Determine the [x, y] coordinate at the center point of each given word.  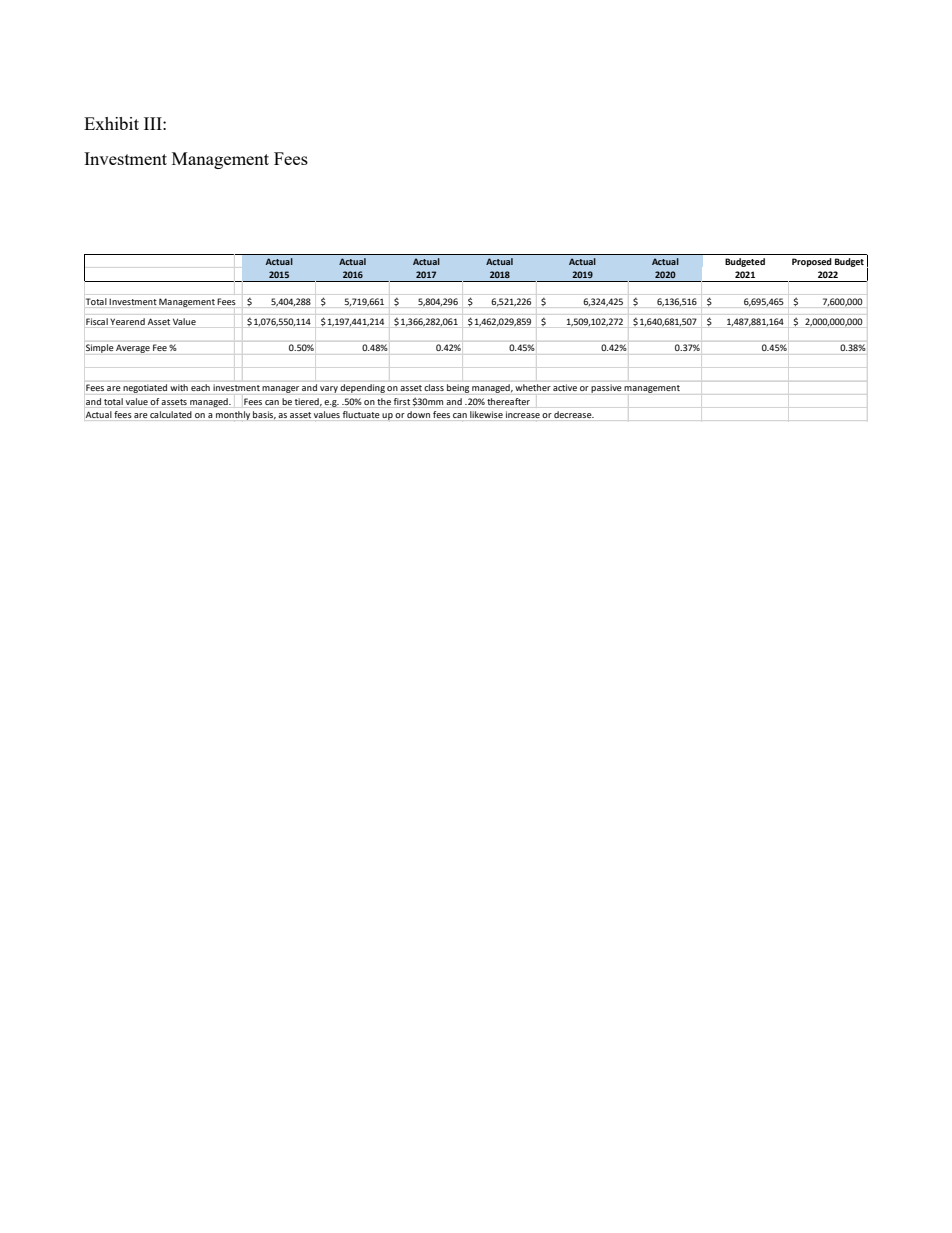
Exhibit [111, 123]
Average [133, 348]
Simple [99, 348]
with [179, 387]
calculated [171, 414]
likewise [486, 414]
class [434, 387]
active [565, 387]
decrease [574, 414]
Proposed [812, 262]
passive [606, 388]
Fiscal [97, 321]
